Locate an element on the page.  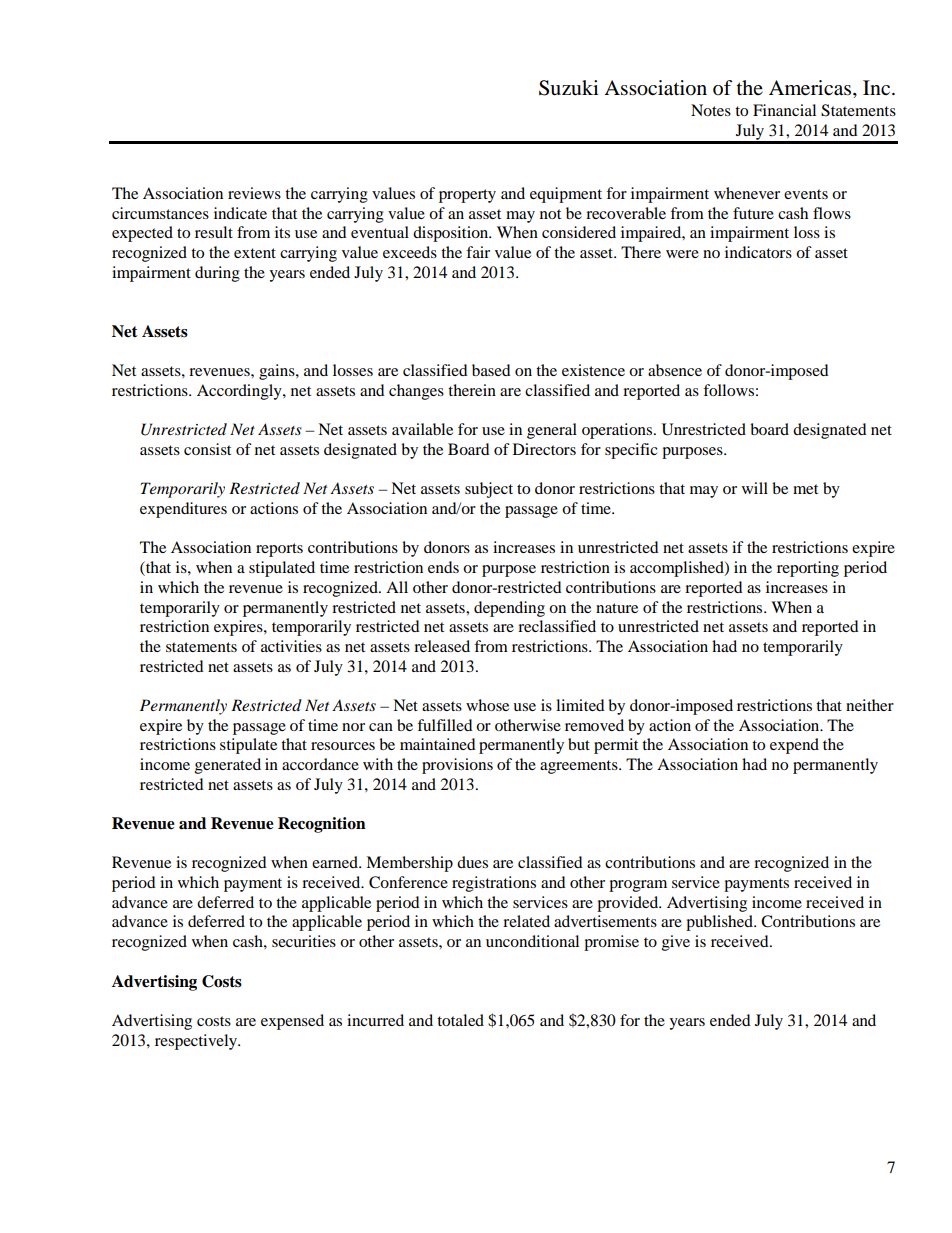
Suzuki is located at coordinates (569, 88).
